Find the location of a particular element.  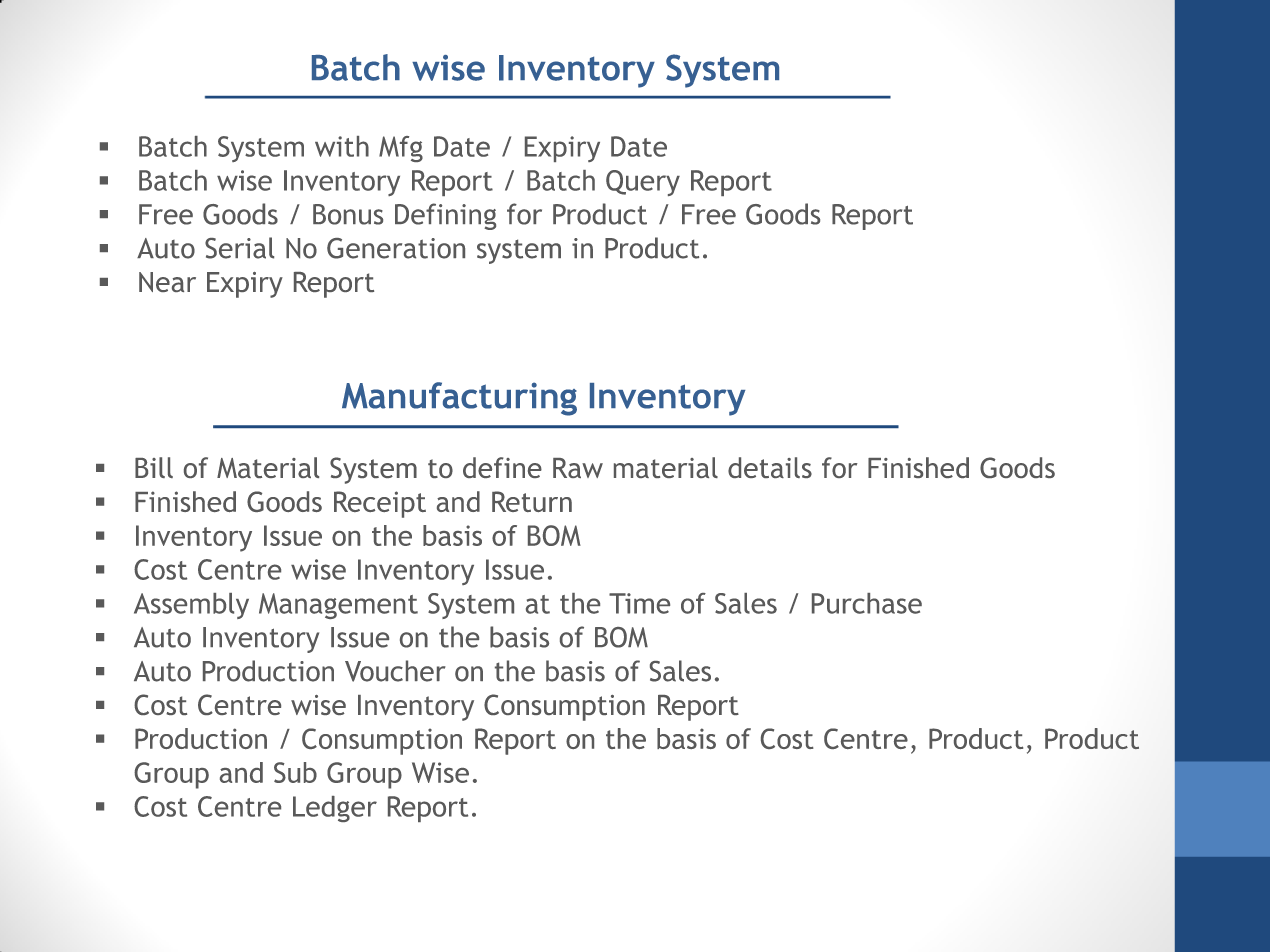

Return is located at coordinates (532, 501).
